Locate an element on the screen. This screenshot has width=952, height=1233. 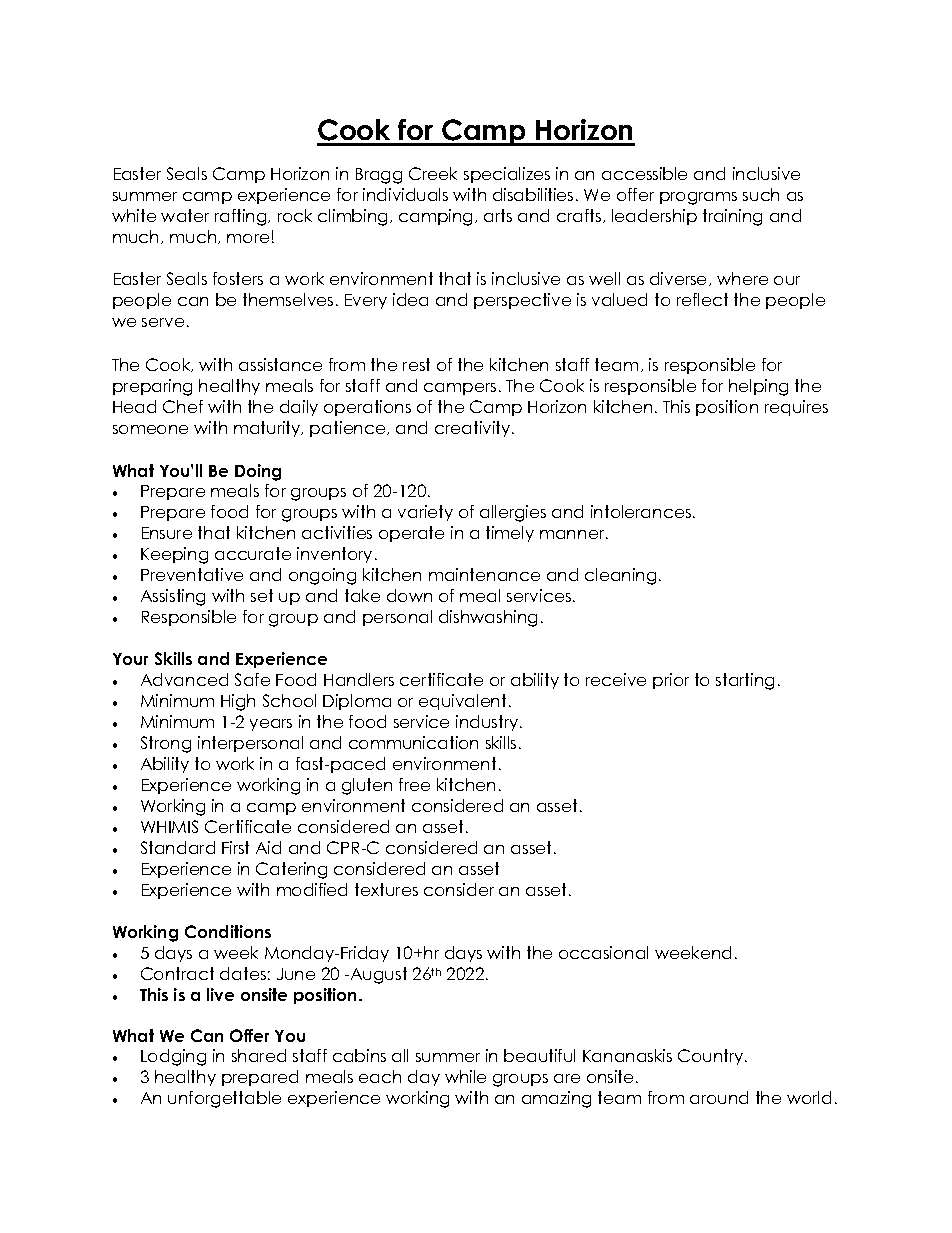
Conditions is located at coordinates (228, 931).
